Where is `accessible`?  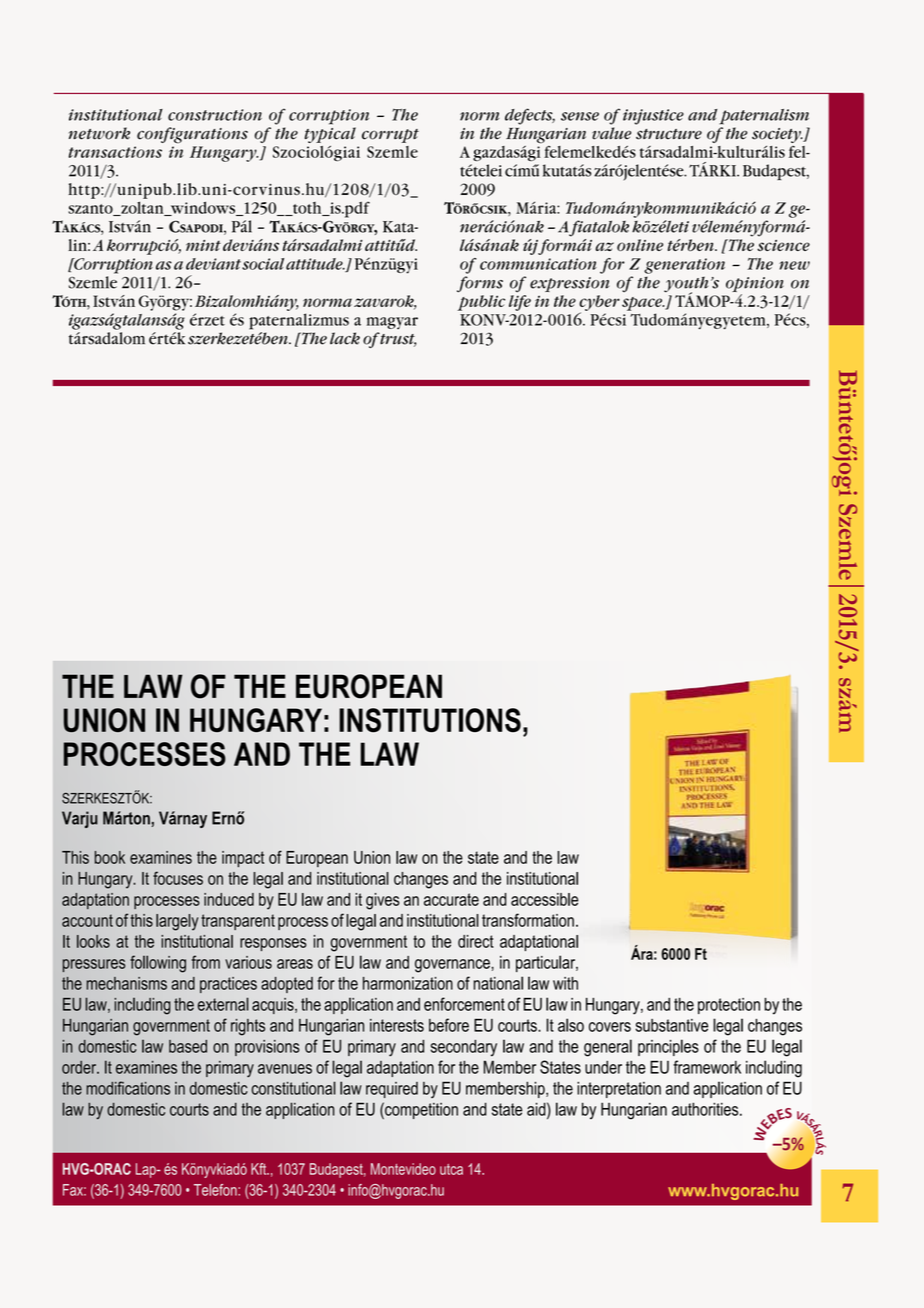 accessible is located at coordinates (545, 899).
